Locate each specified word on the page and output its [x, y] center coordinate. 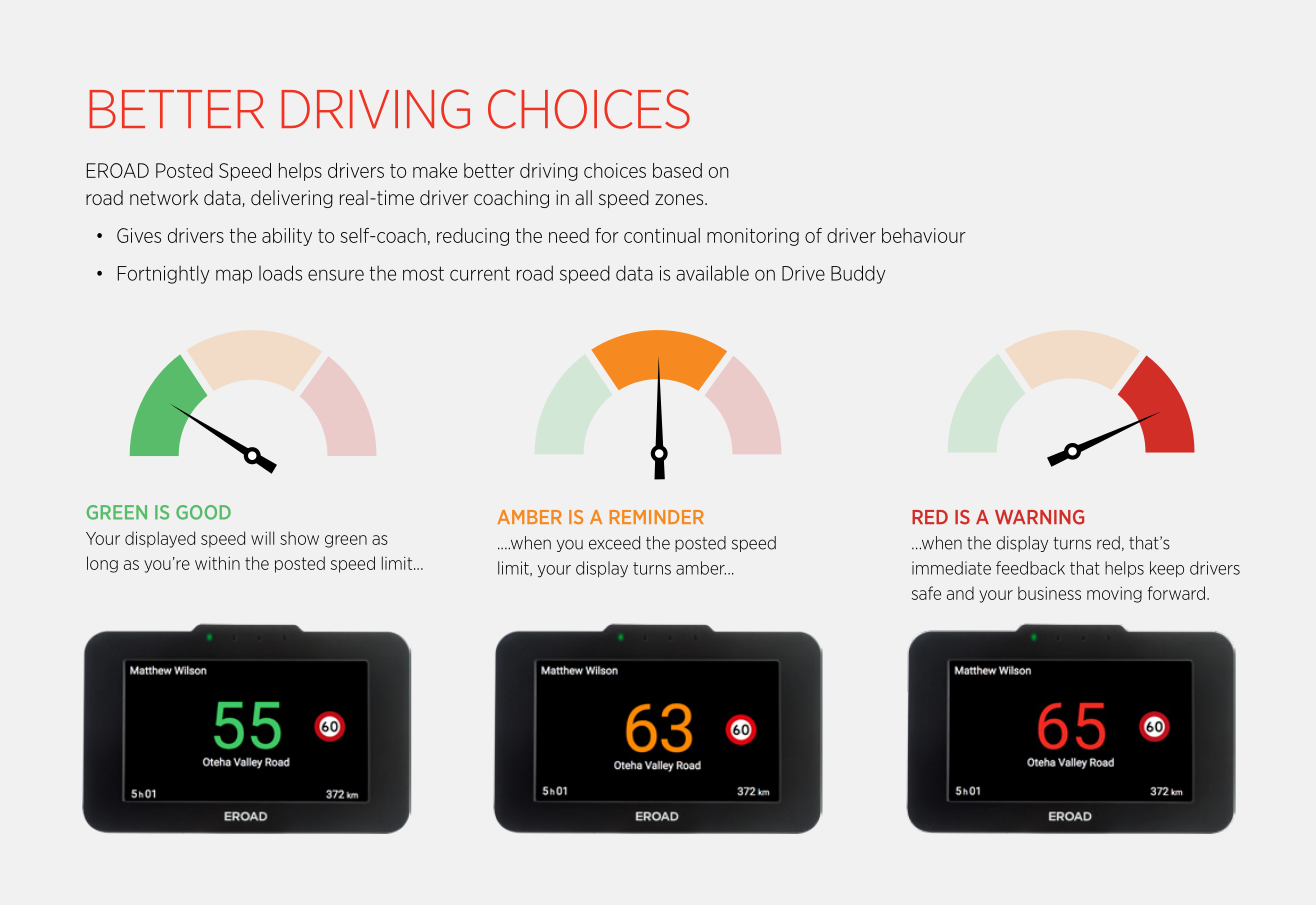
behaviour [924, 235]
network [164, 197]
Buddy [858, 274]
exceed [614, 543]
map [234, 276]
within [217, 563]
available [712, 273]
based [677, 170]
